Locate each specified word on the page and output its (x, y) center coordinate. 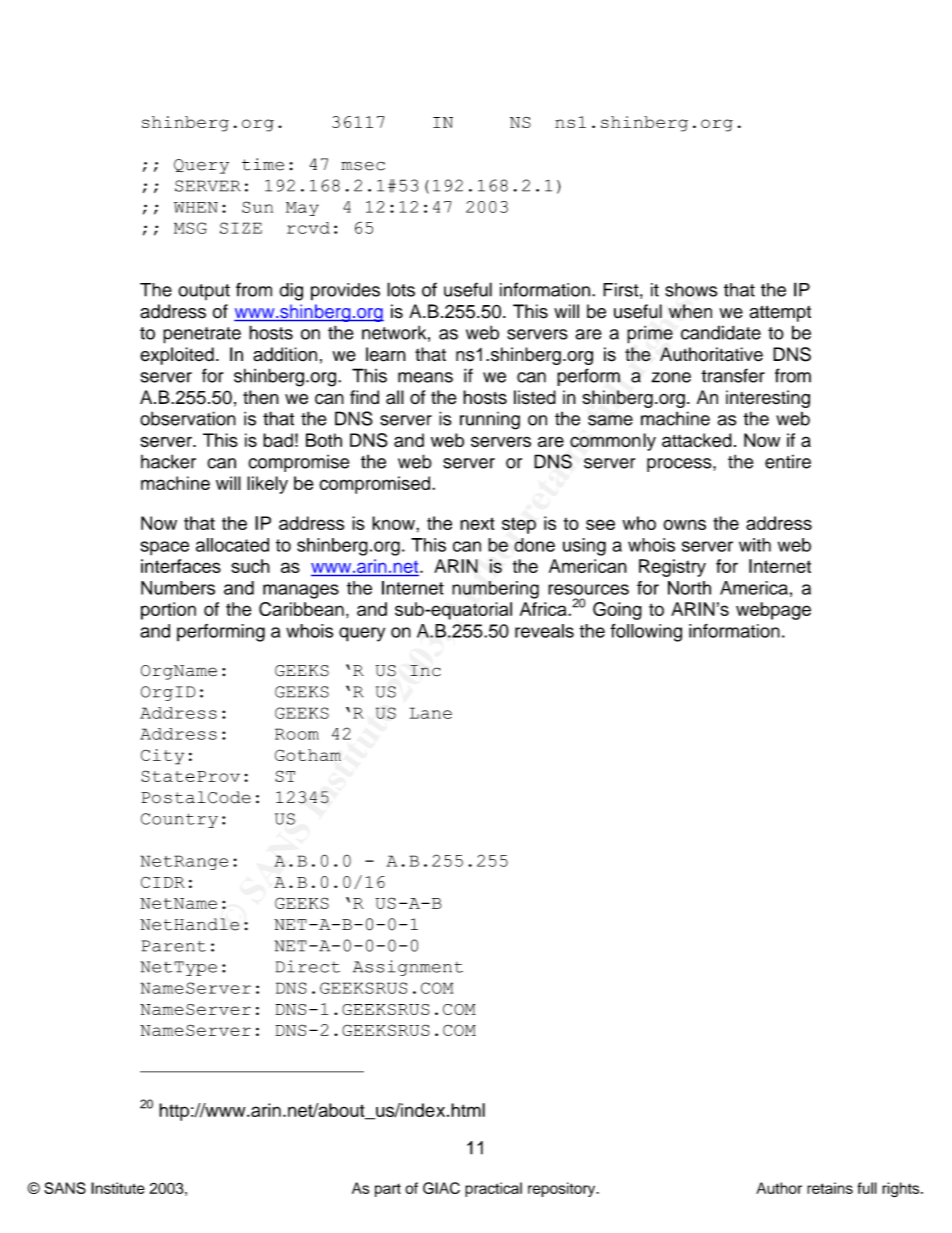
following (646, 632)
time (263, 164)
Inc (425, 671)
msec (363, 166)
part (388, 1190)
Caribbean (301, 609)
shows (691, 290)
